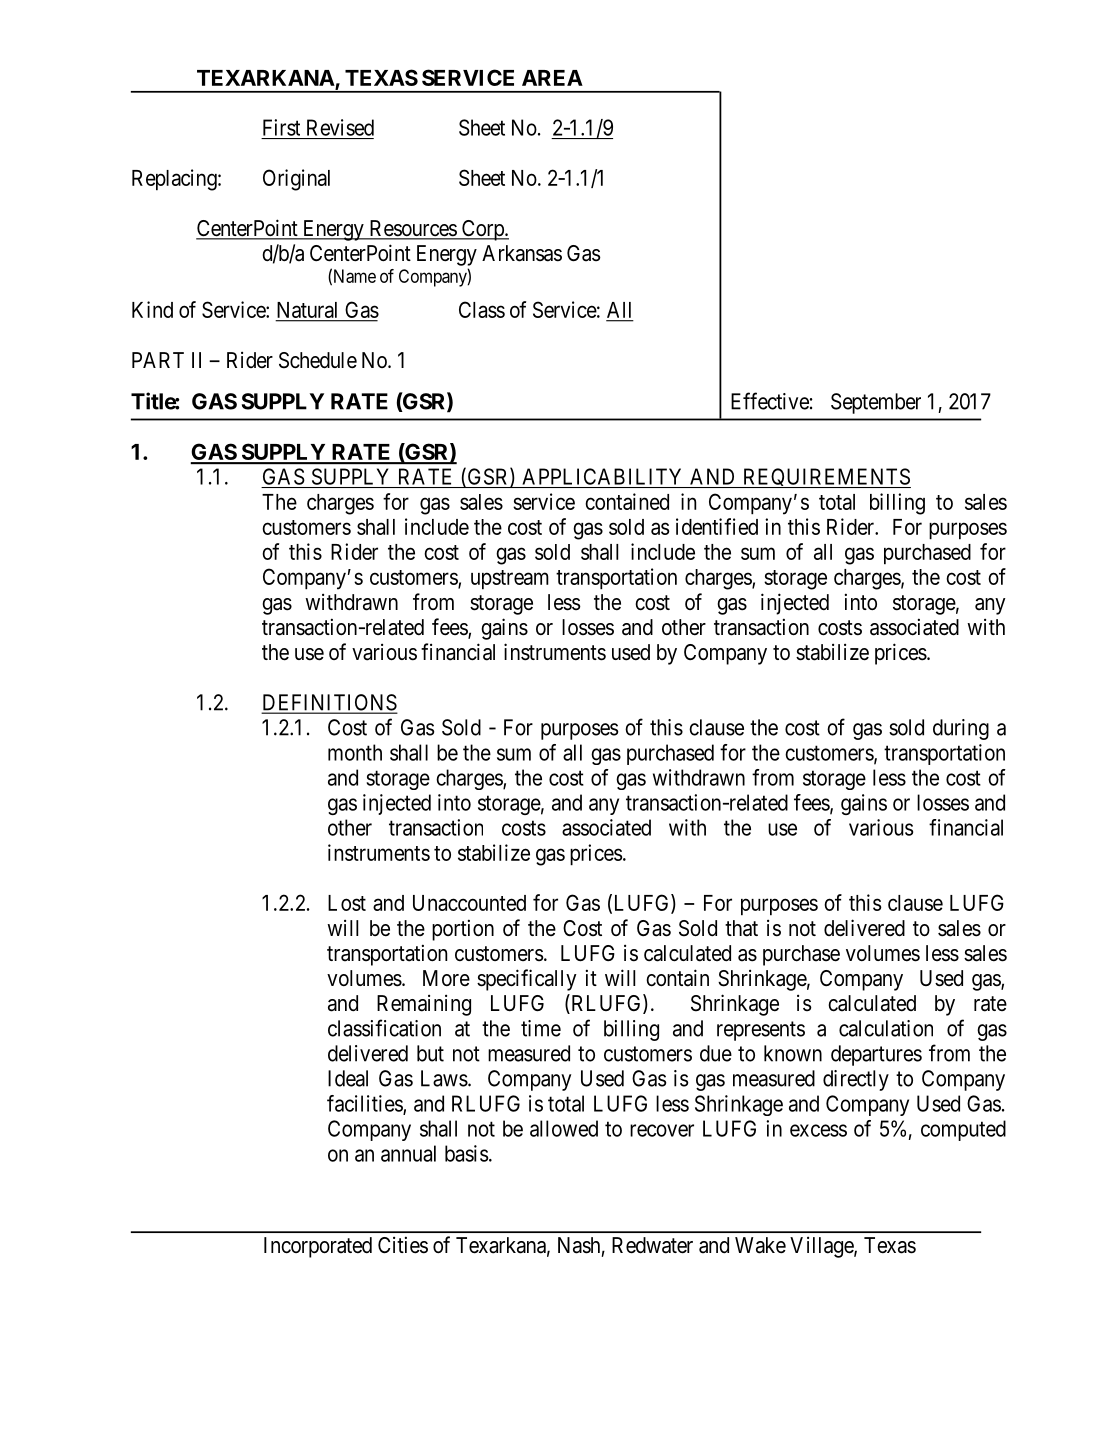 Image resolution: width=1112 pixels, height=1439 pixels. What do you see at coordinates (522, 253) in the screenshot?
I see `Arkansas` at bounding box center [522, 253].
